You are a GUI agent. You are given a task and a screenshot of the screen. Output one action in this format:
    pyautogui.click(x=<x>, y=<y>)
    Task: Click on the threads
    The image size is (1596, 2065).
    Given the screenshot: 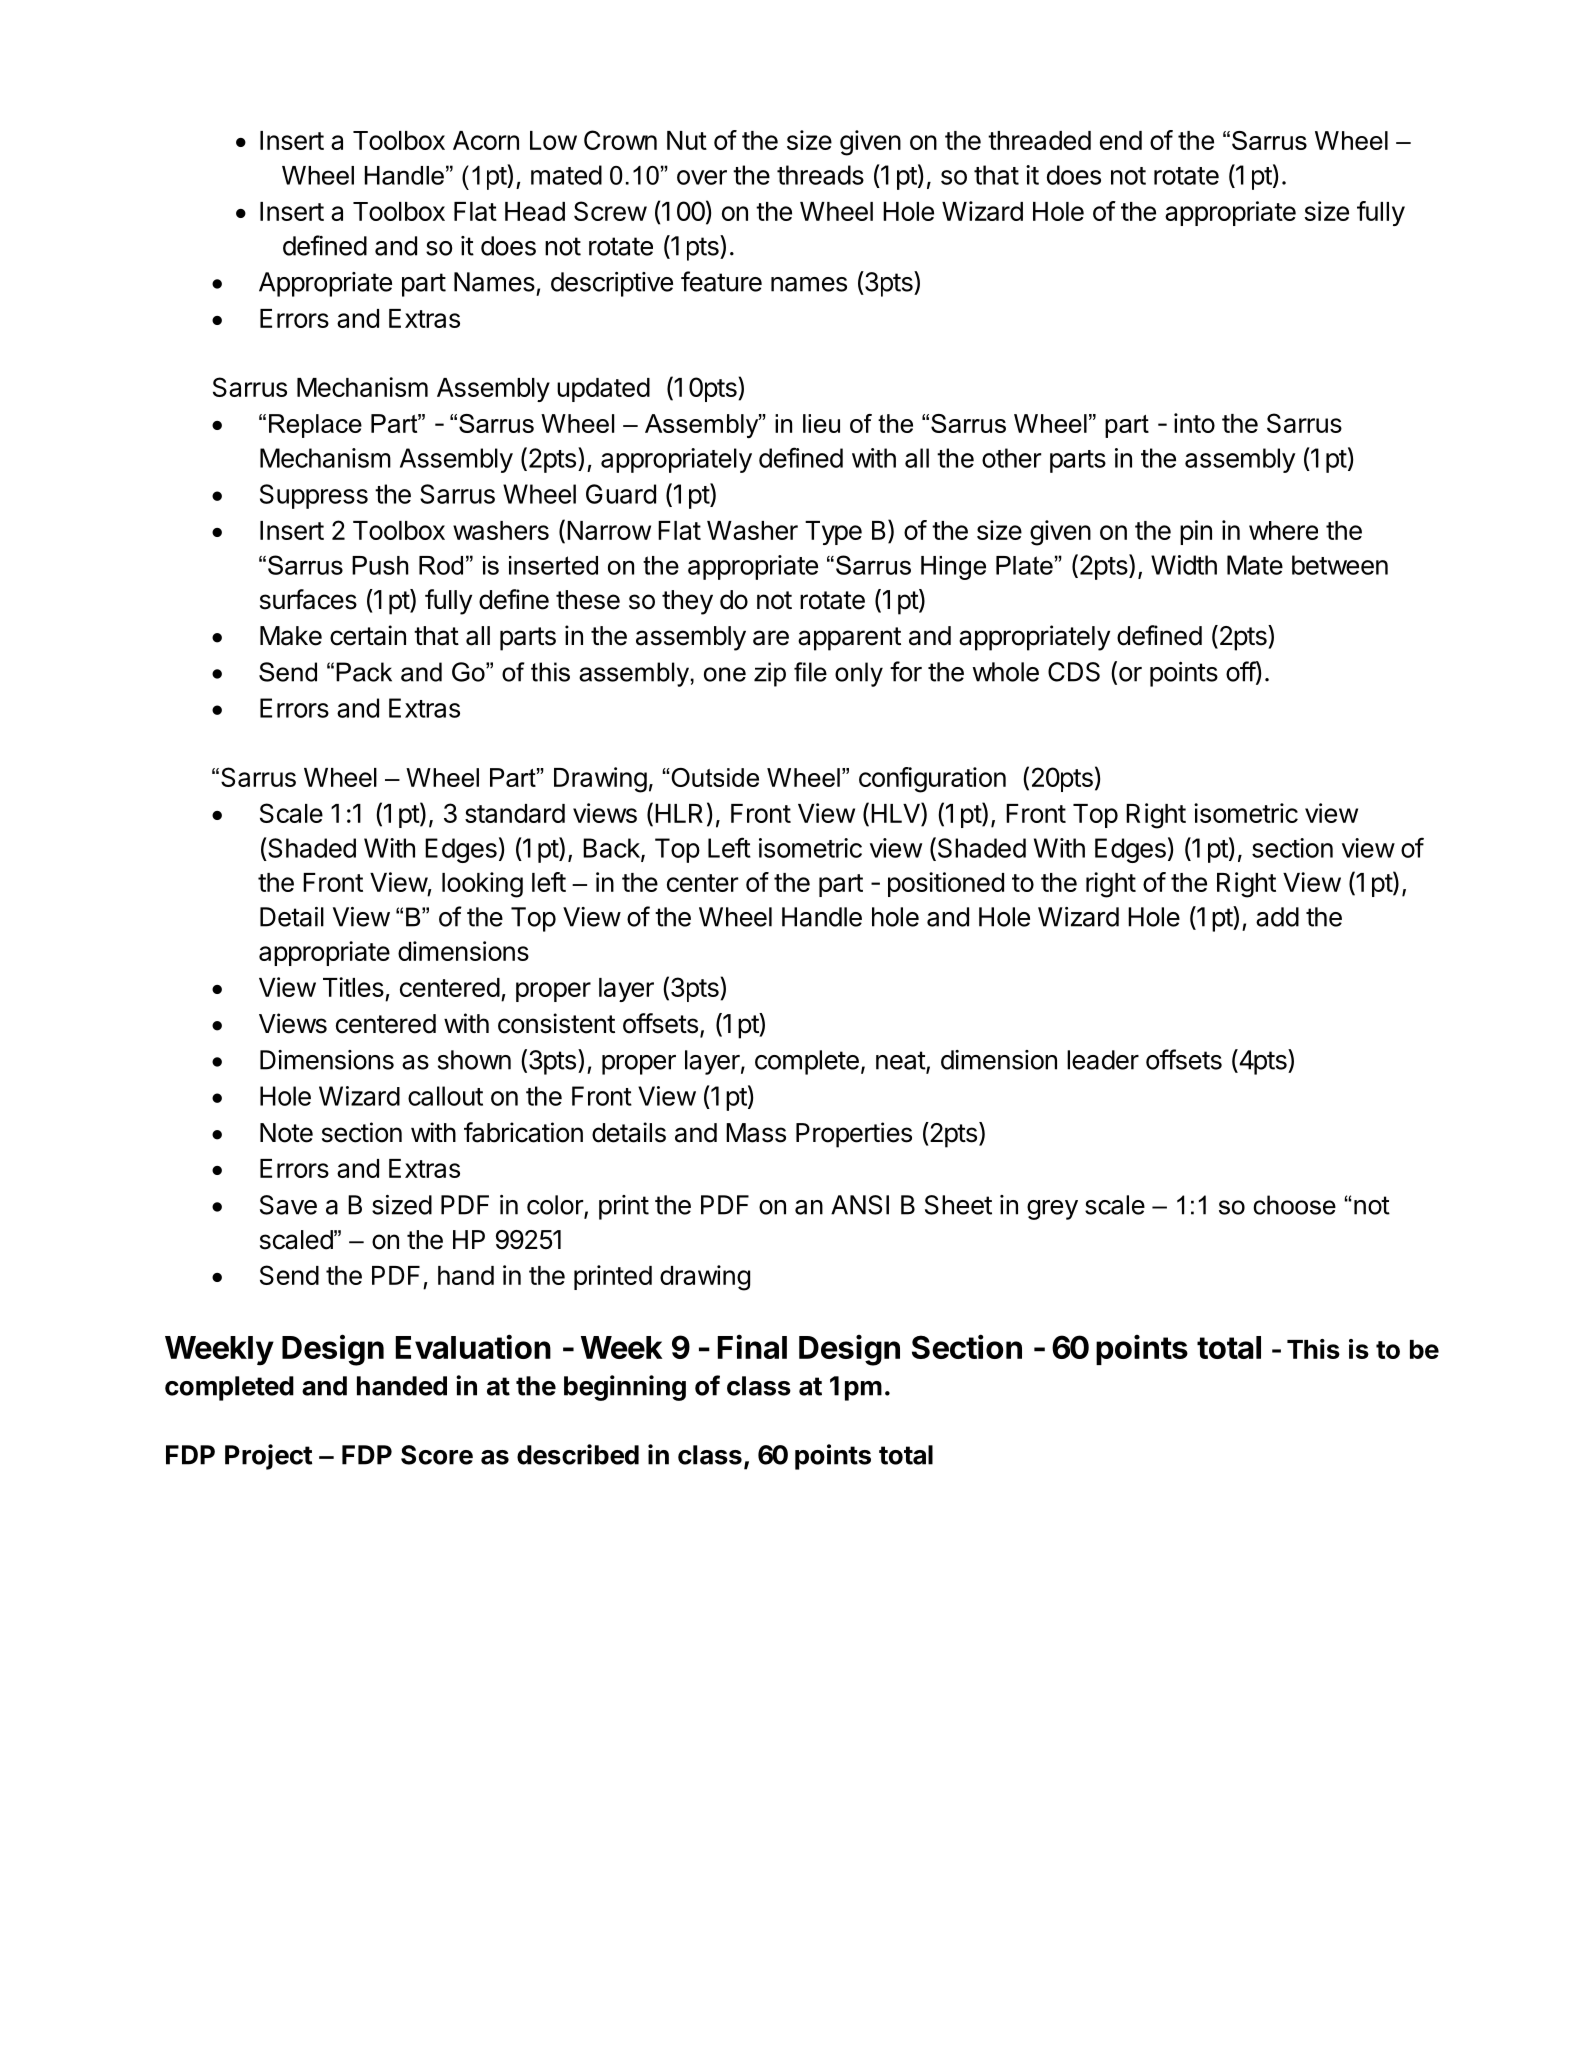 What is the action you would take?
    pyautogui.click(x=820, y=175)
